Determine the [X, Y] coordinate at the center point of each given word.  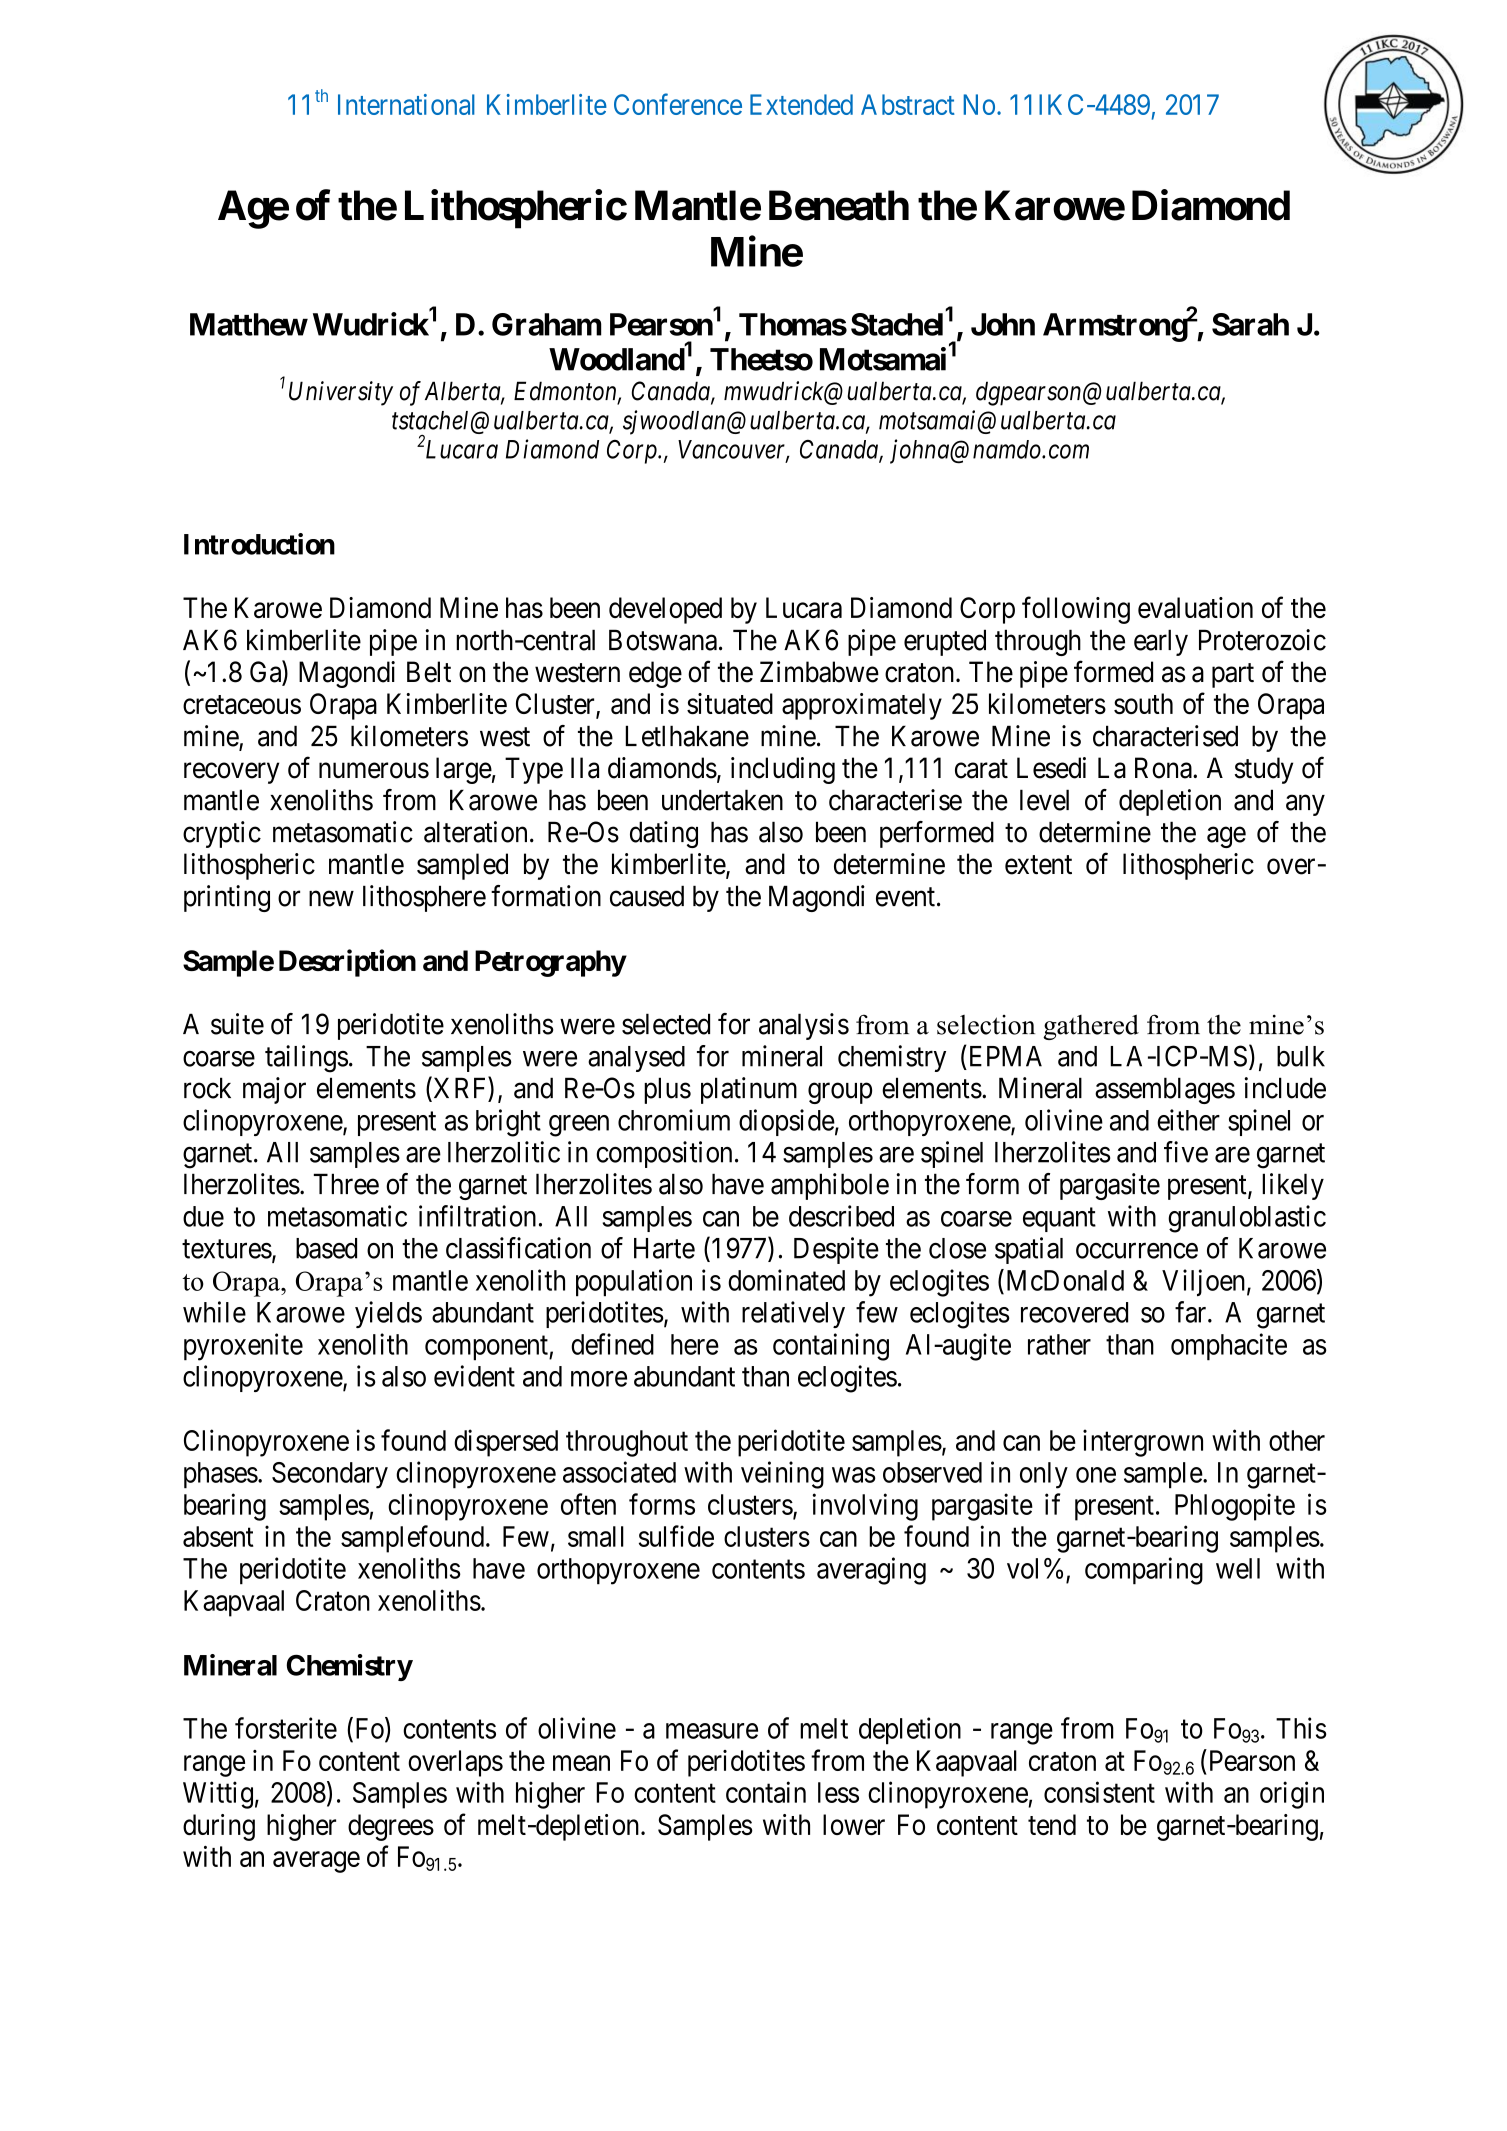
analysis [804, 1026]
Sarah [1250, 324]
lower [854, 1824]
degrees [391, 1827]
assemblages [1165, 1090]
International [406, 104]
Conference [678, 104]
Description [347, 963]
